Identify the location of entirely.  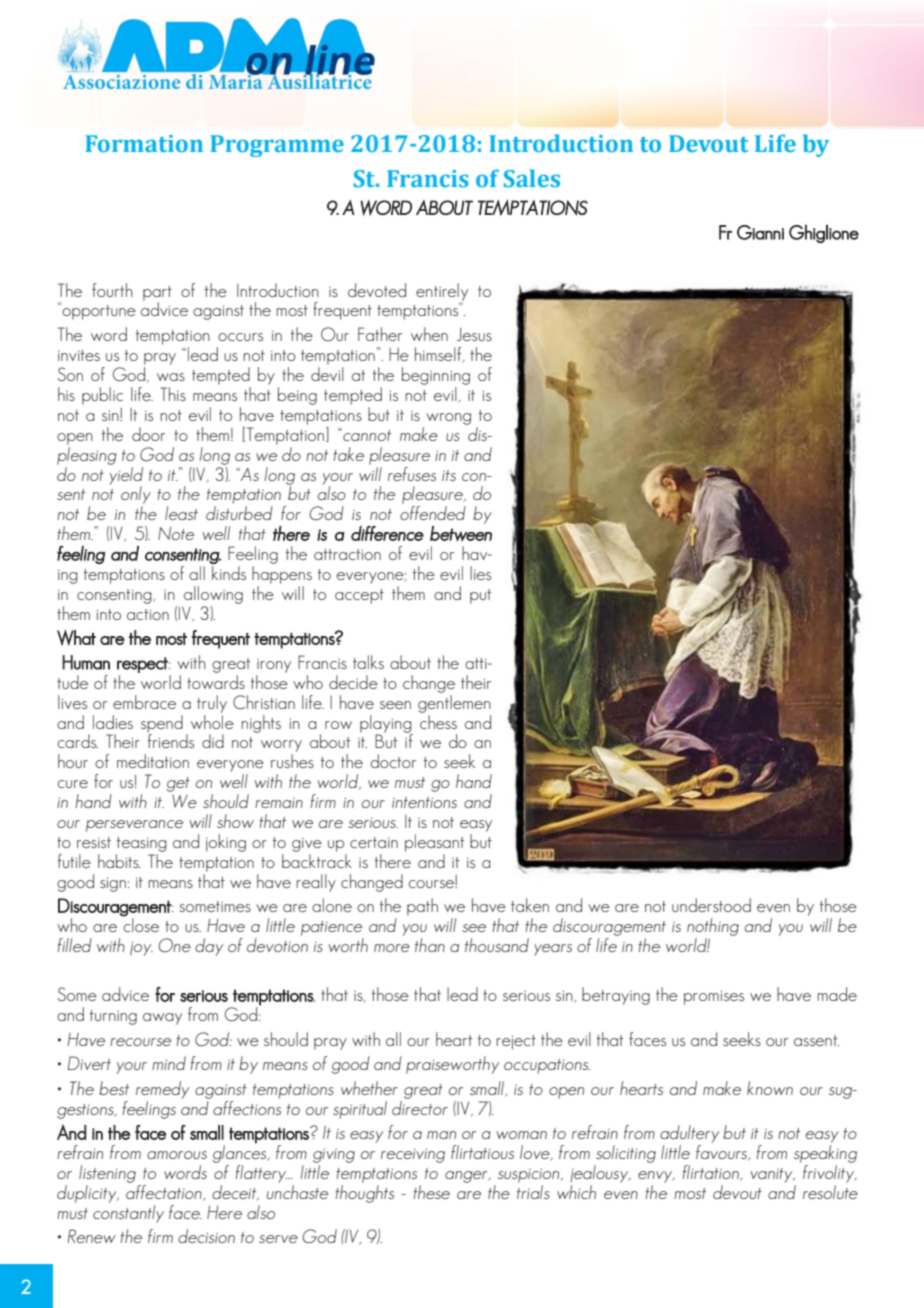
(442, 293).
